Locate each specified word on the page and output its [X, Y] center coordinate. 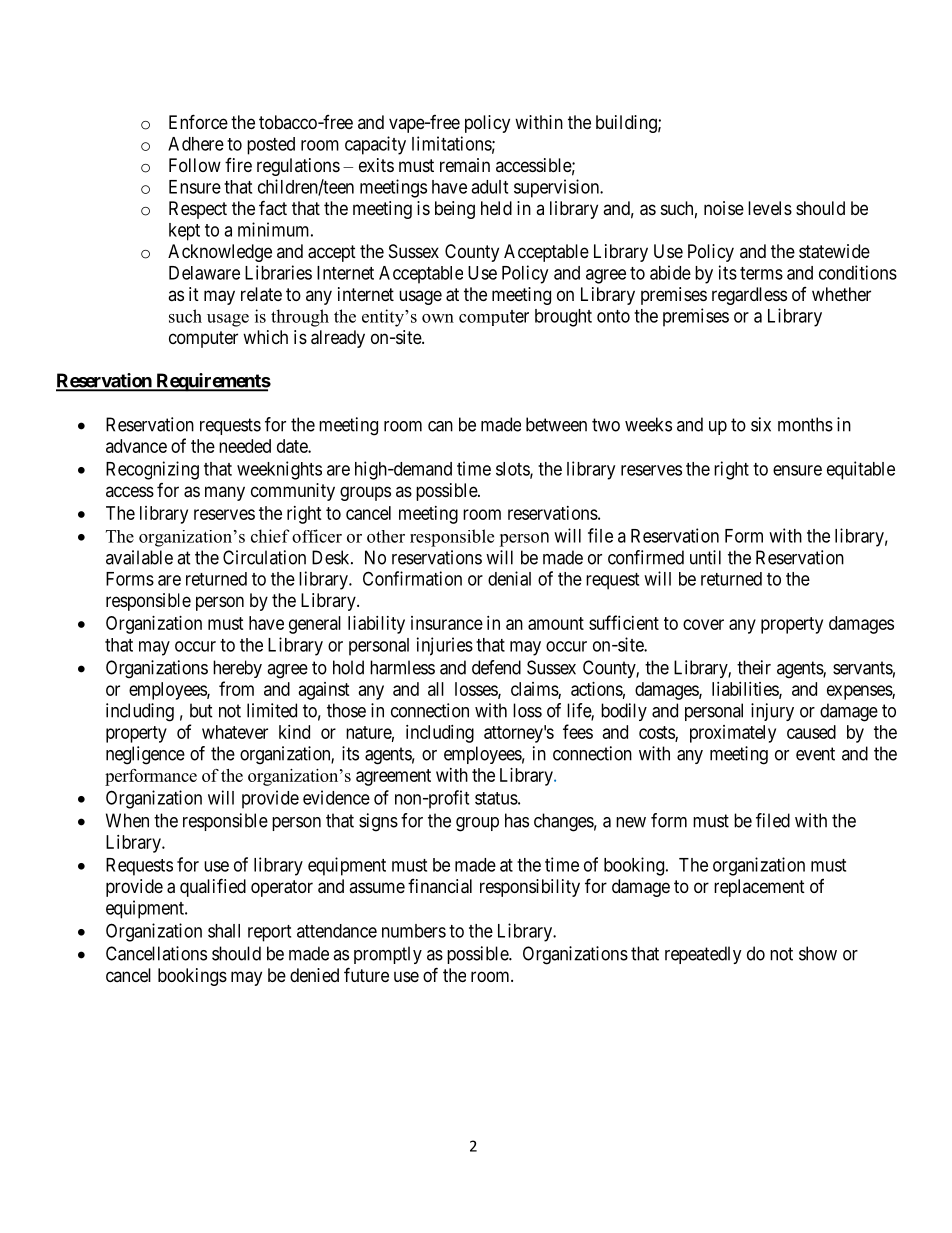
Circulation [264, 557]
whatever [235, 732]
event [815, 754]
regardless [749, 296]
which [265, 337]
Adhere [196, 144]
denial [509, 578]
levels [770, 208]
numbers [414, 931]
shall [224, 931]
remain [465, 165]
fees [578, 731]
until [705, 557]
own [438, 318]
